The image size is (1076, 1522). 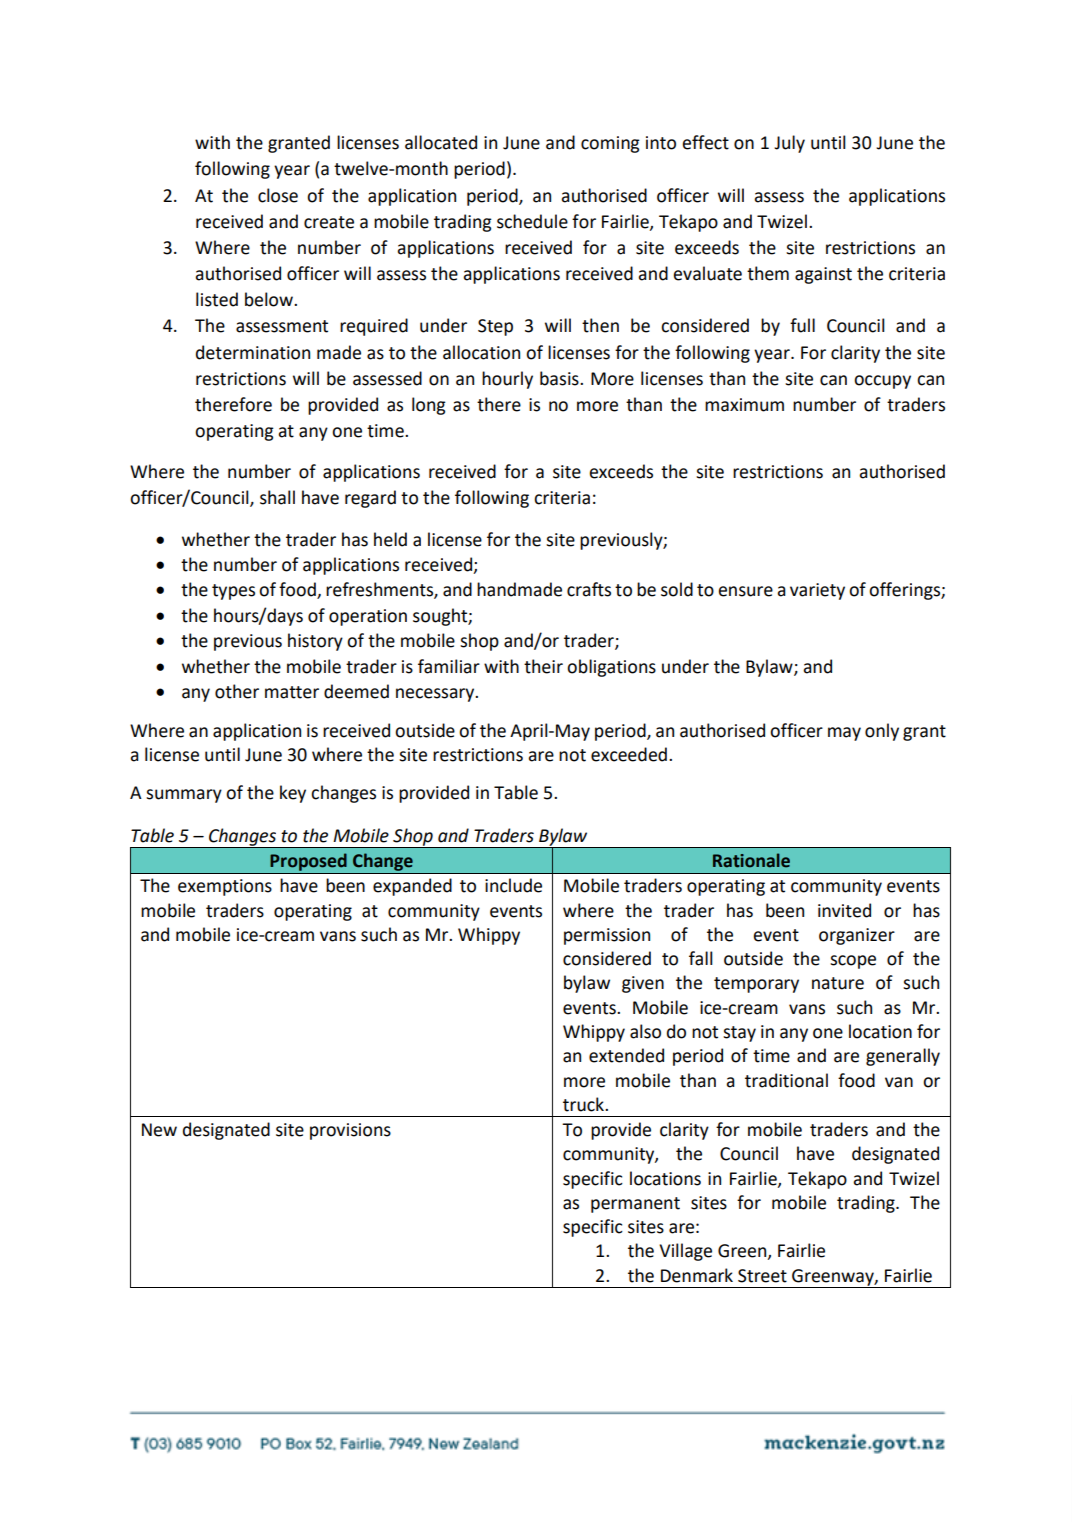 I want to click on determination, so click(x=253, y=352).
